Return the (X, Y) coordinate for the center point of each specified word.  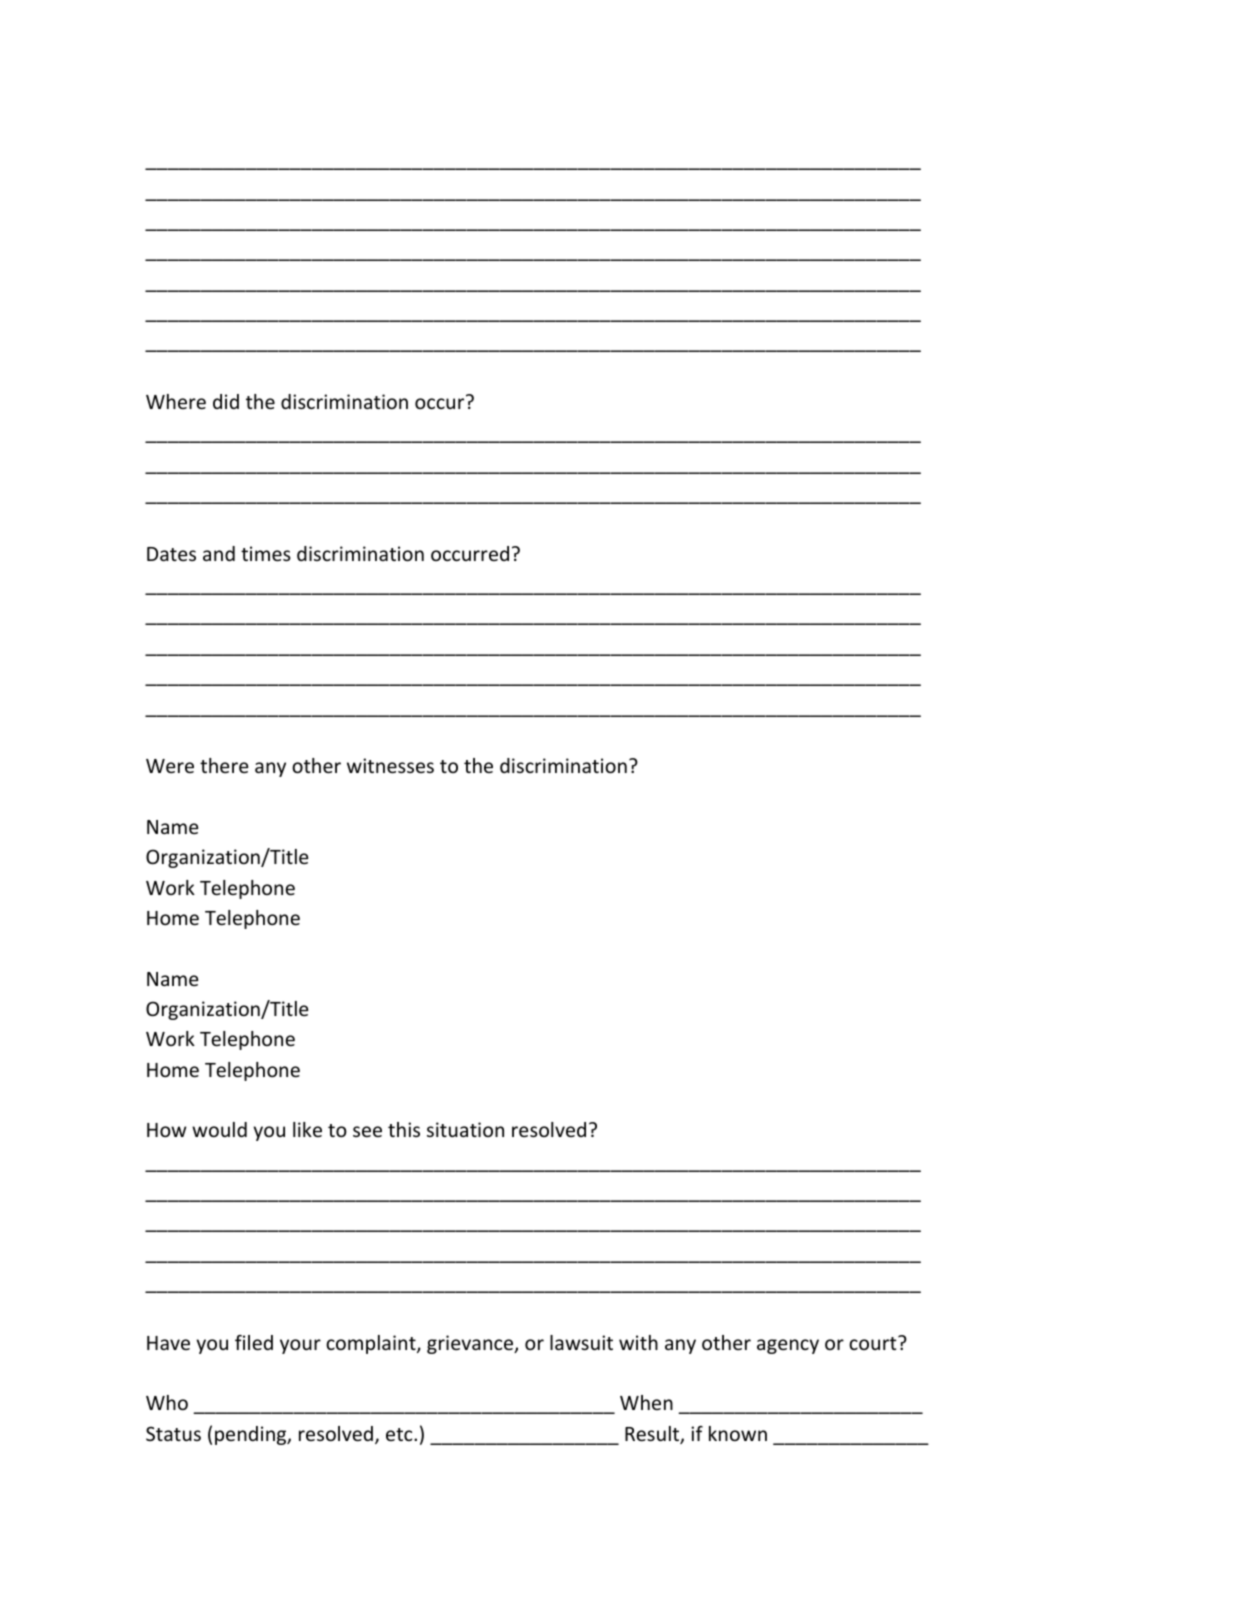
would (219, 1129)
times (266, 553)
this (404, 1129)
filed (254, 1342)
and (219, 553)
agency (788, 1346)
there (224, 765)
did (226, 401)
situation (465, 1129)
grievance (471, 1344)
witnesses (390, 765)
